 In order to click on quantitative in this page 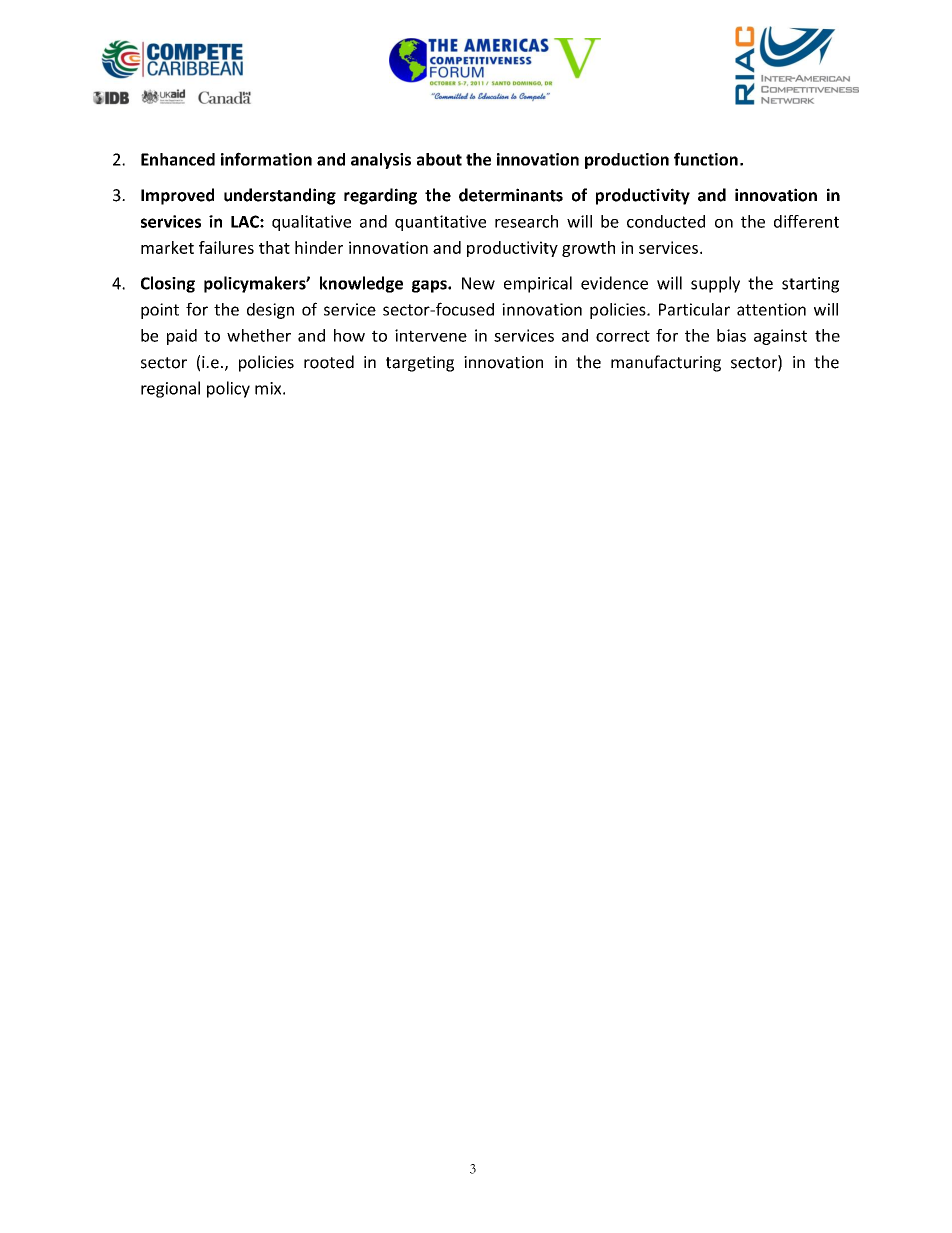, I will do `click(440, 223)`.
